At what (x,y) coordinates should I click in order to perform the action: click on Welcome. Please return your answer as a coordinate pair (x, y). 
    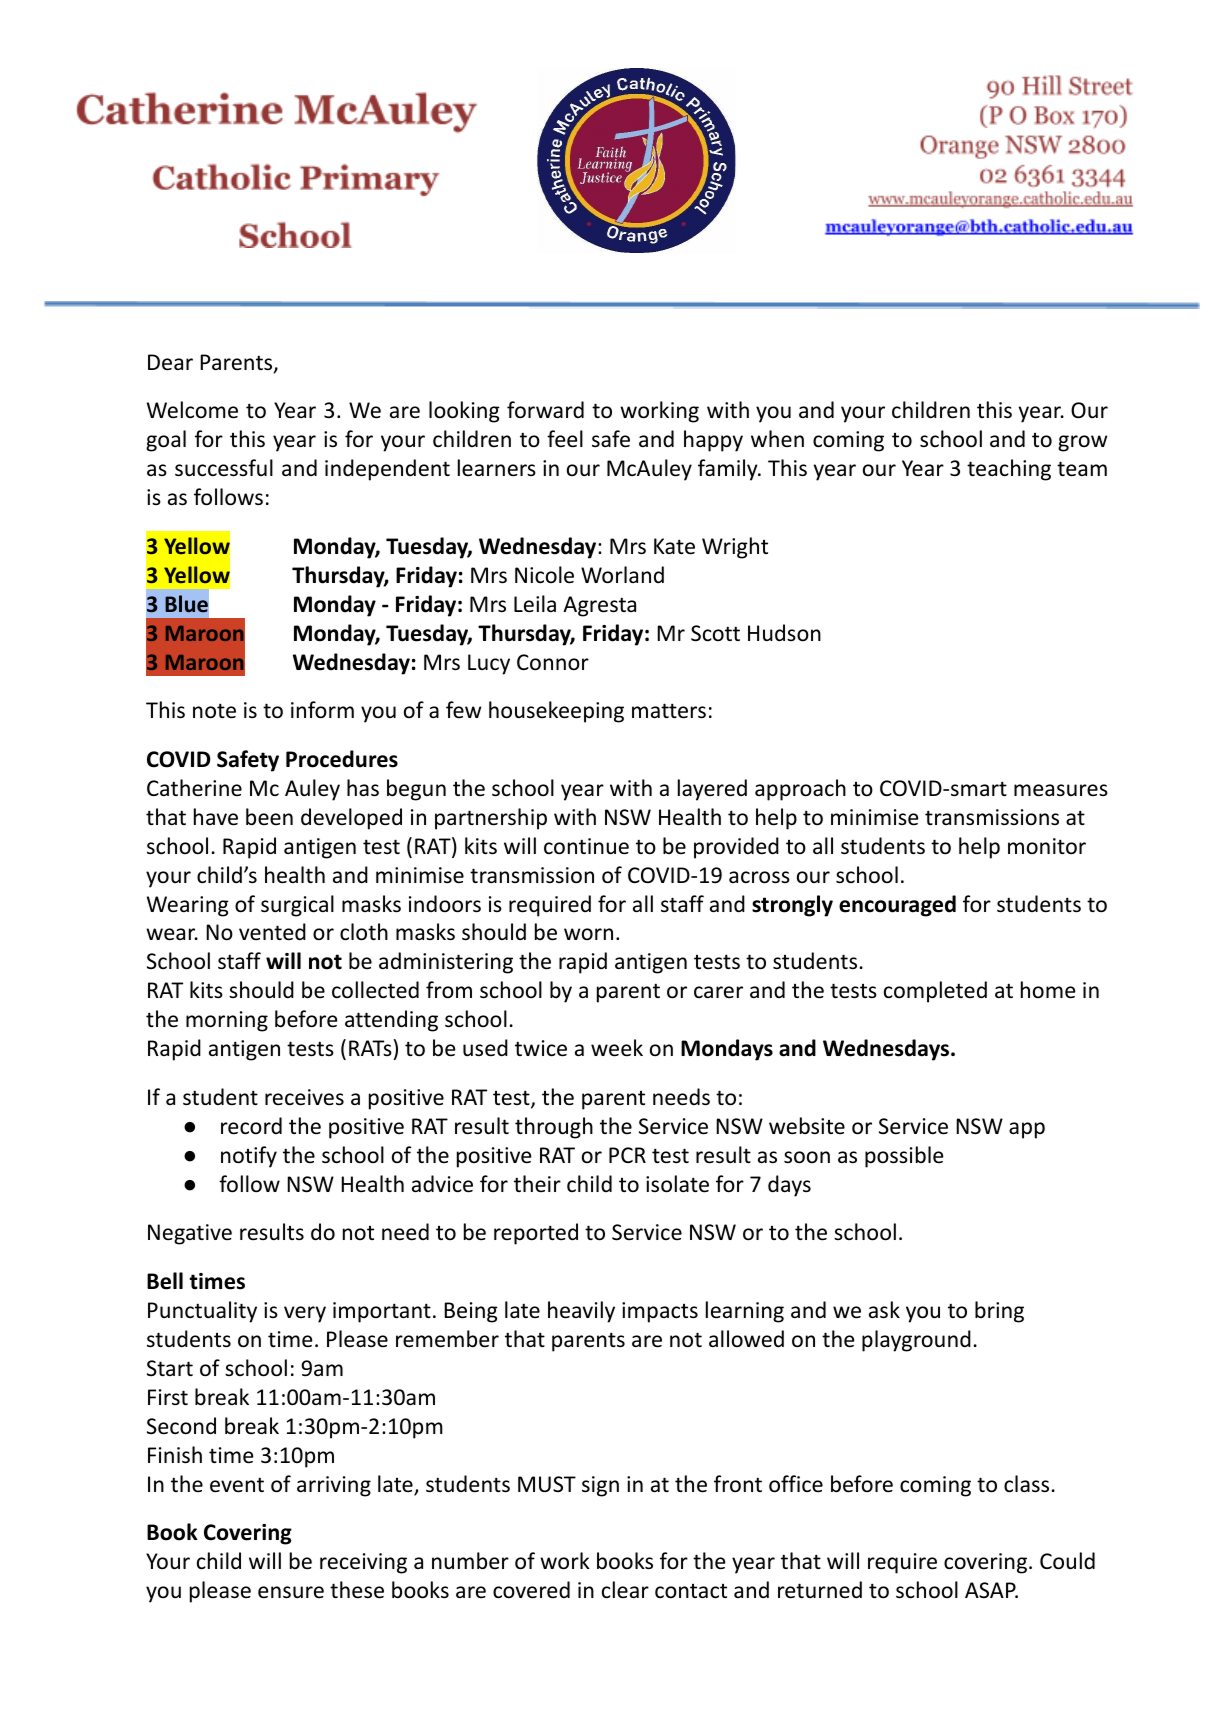
    Looking at the image, I should click on (192, 410).
